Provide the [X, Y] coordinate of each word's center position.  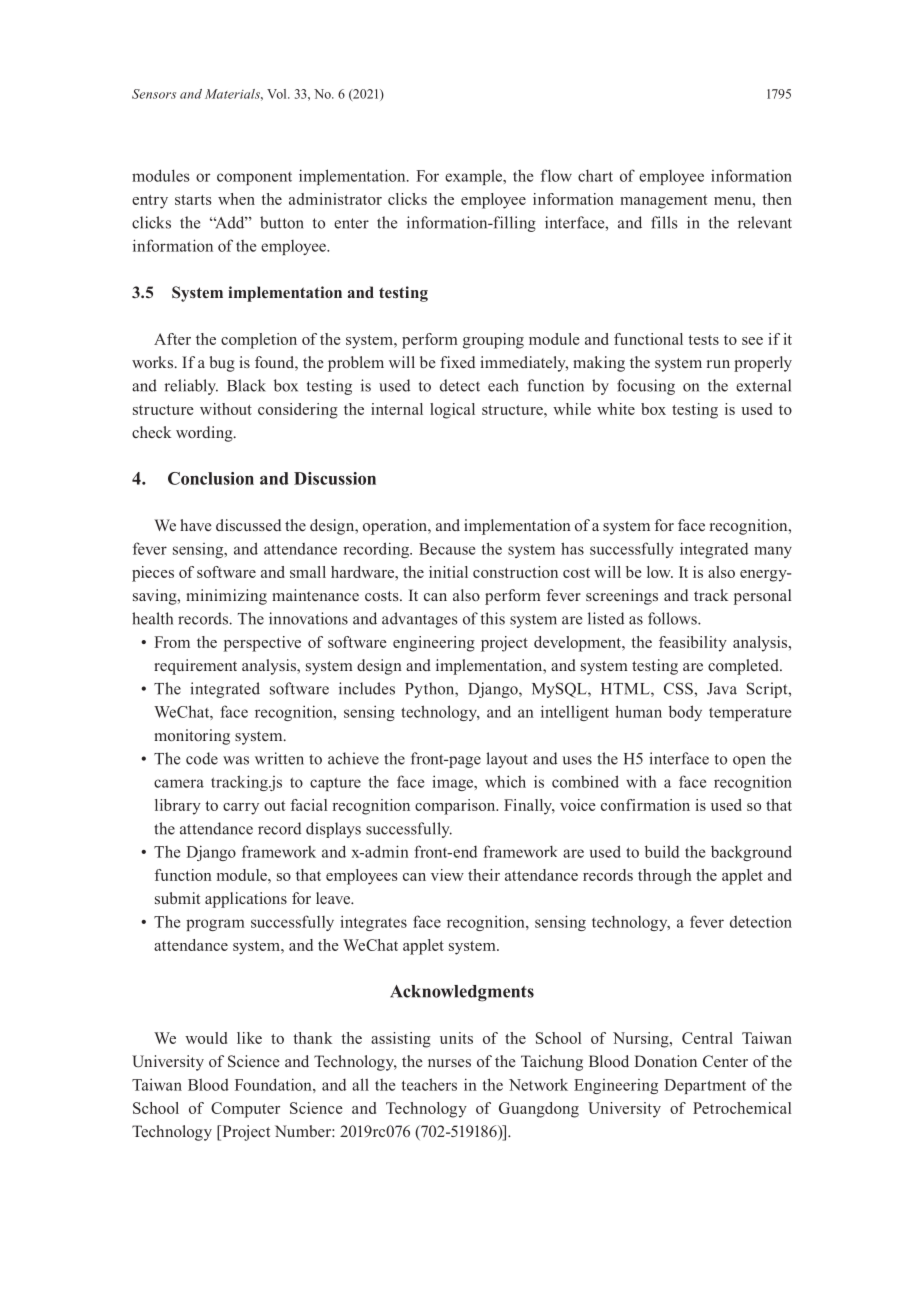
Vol [278, 94]
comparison [456, 807]
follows [673, 618]
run [718, 364]
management [664, 202]
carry [241, 809]
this [493, 618]
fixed [457, 362]
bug [222, 364]
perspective [262, 644]
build [662, 851]
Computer [245, 1110]
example [475, 177]
